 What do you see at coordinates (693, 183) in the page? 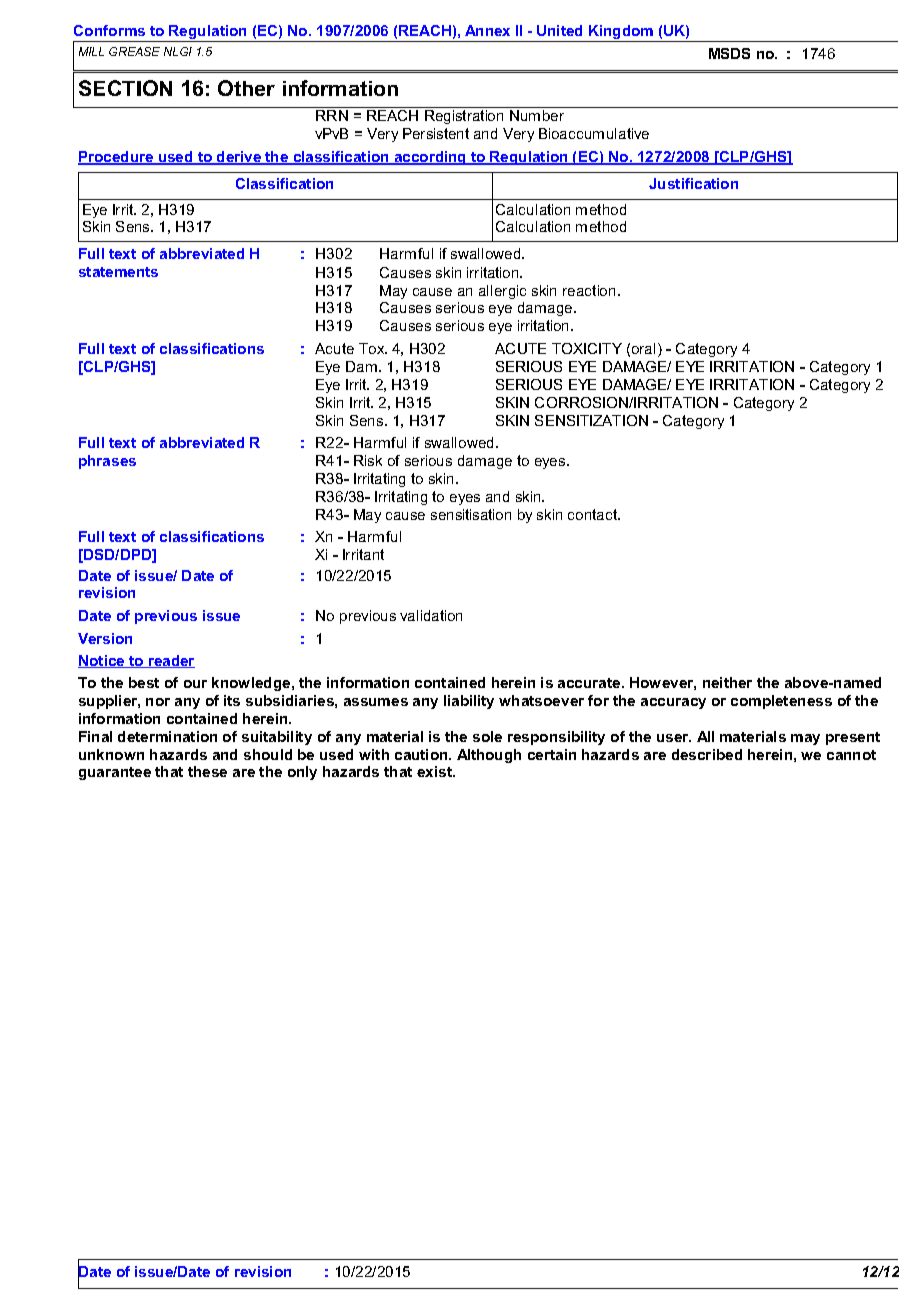
I see `Justification` at bounding box center [693, 183].
